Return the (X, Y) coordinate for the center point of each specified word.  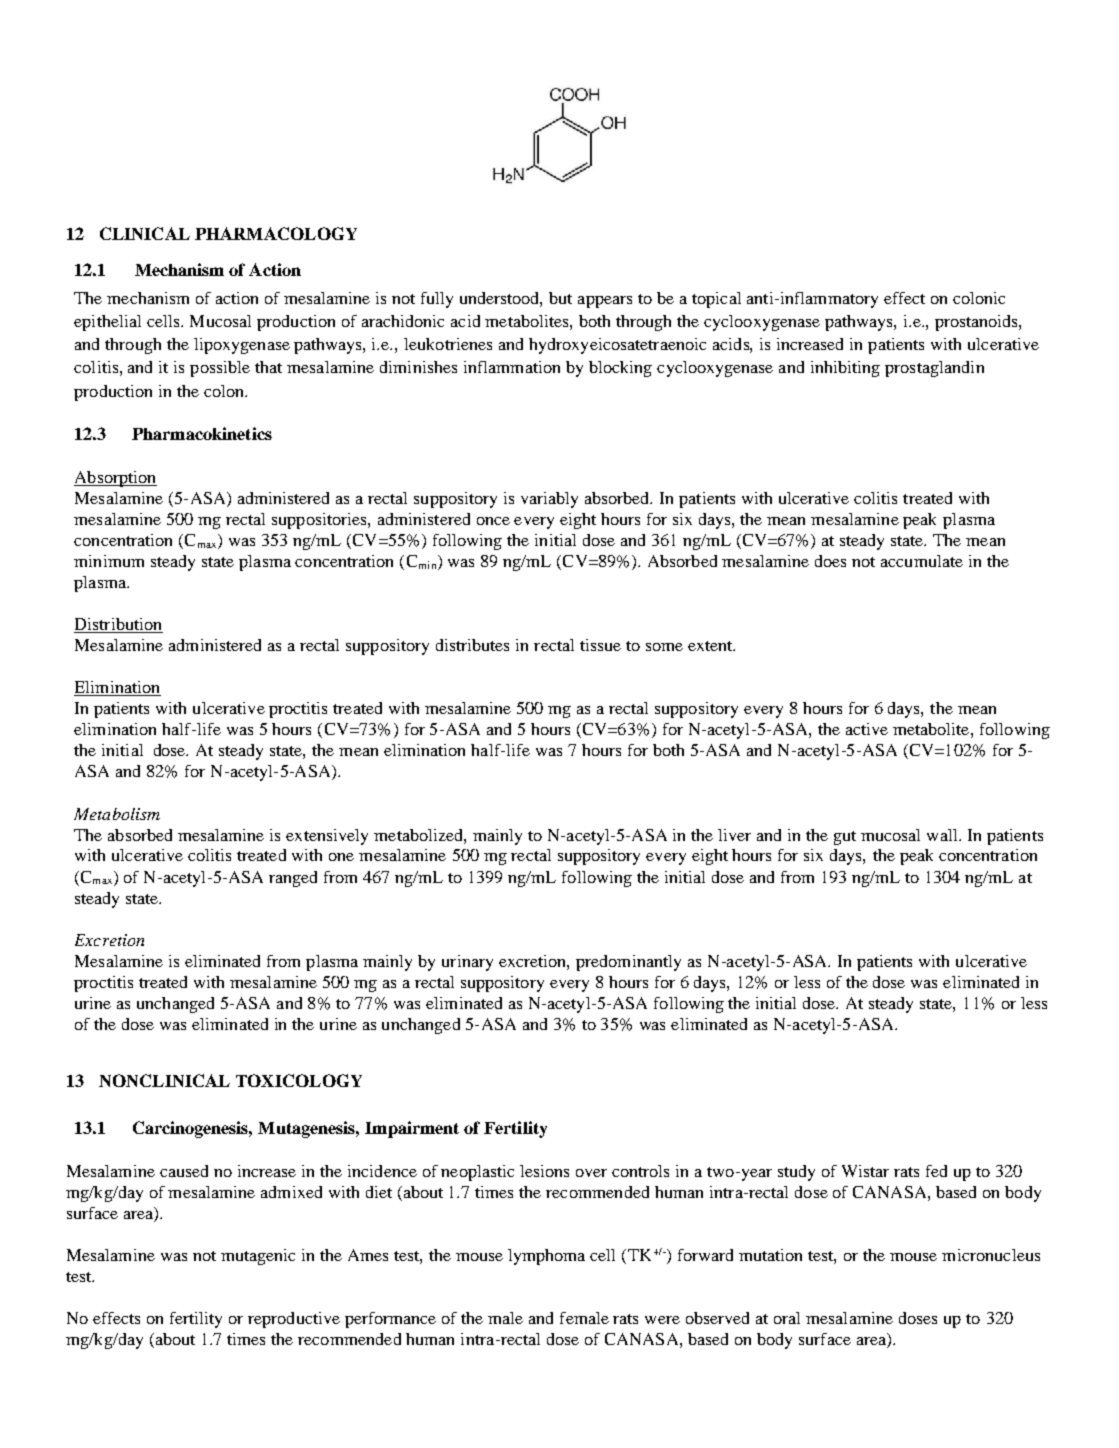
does (830, 561)
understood (501, 299)
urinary (467, 963)
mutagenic (258, 1257)
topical (716, 300)
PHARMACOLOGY (276, 233)
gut (845, 838)
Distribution (118, 625)
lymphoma (546, 1257)
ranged (293, 879)
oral (787, 1318)
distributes (472, 645)
